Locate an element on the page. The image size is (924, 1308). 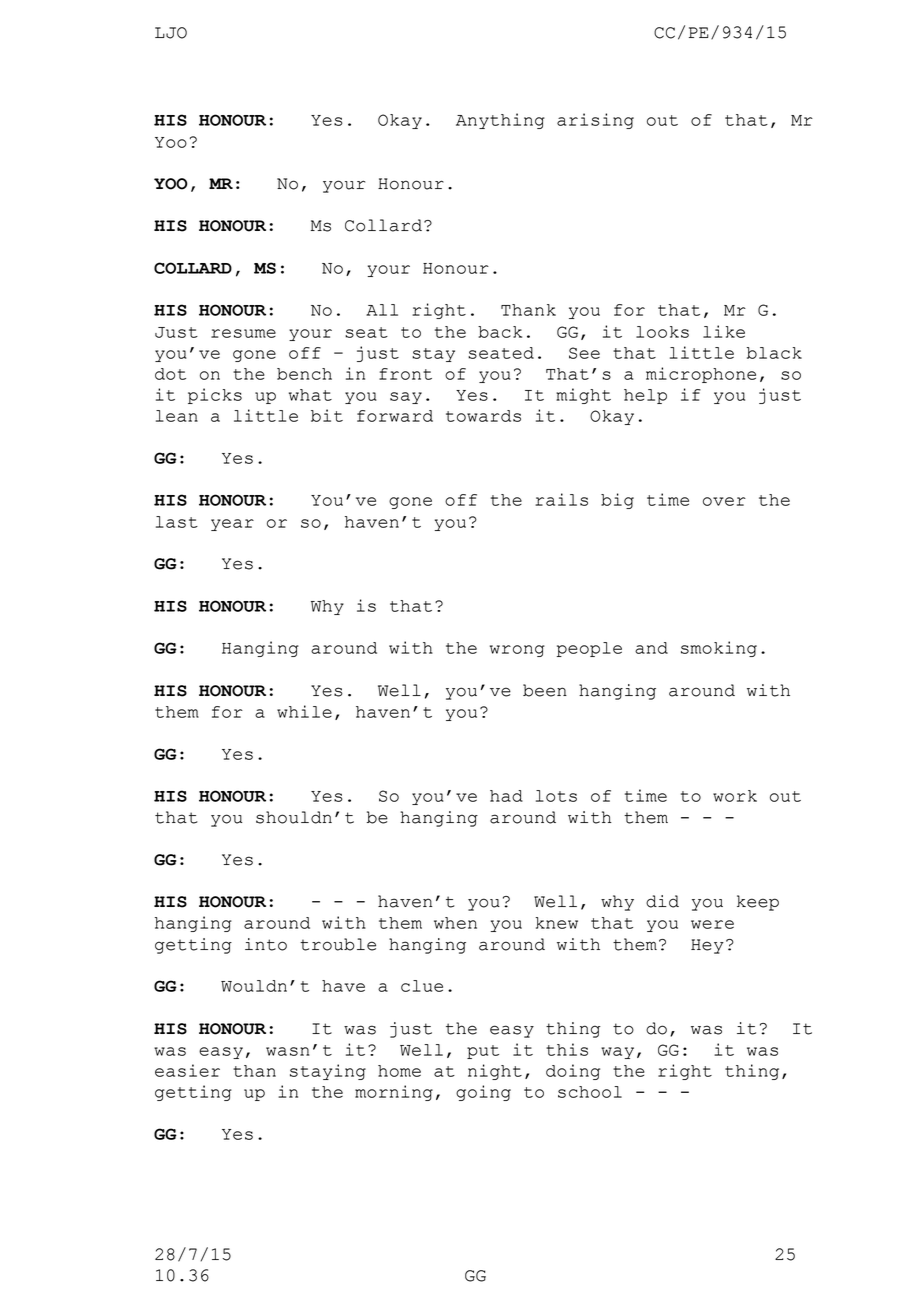
while is located at coordinates (304, 711).
